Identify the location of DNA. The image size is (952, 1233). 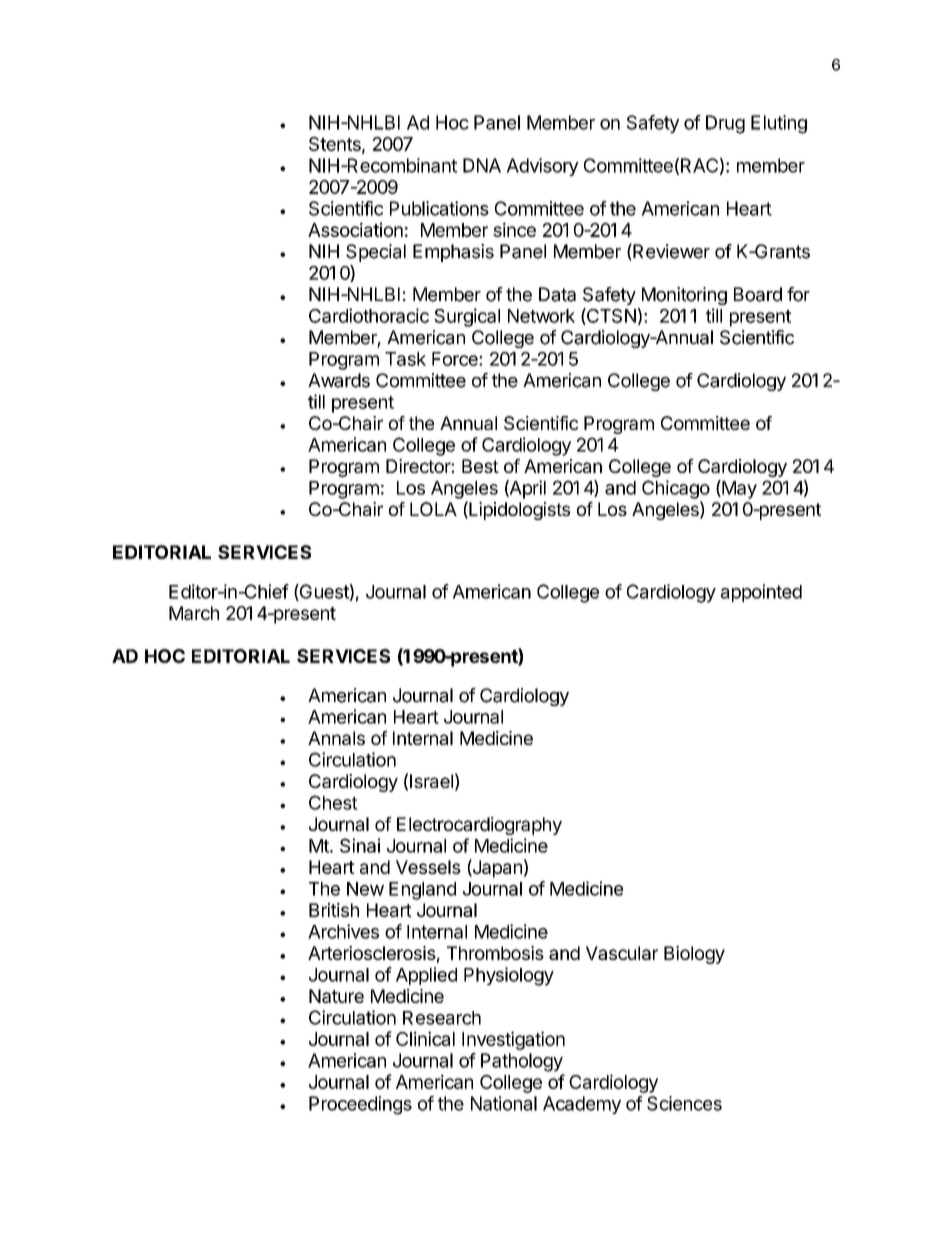
(482, 165).
